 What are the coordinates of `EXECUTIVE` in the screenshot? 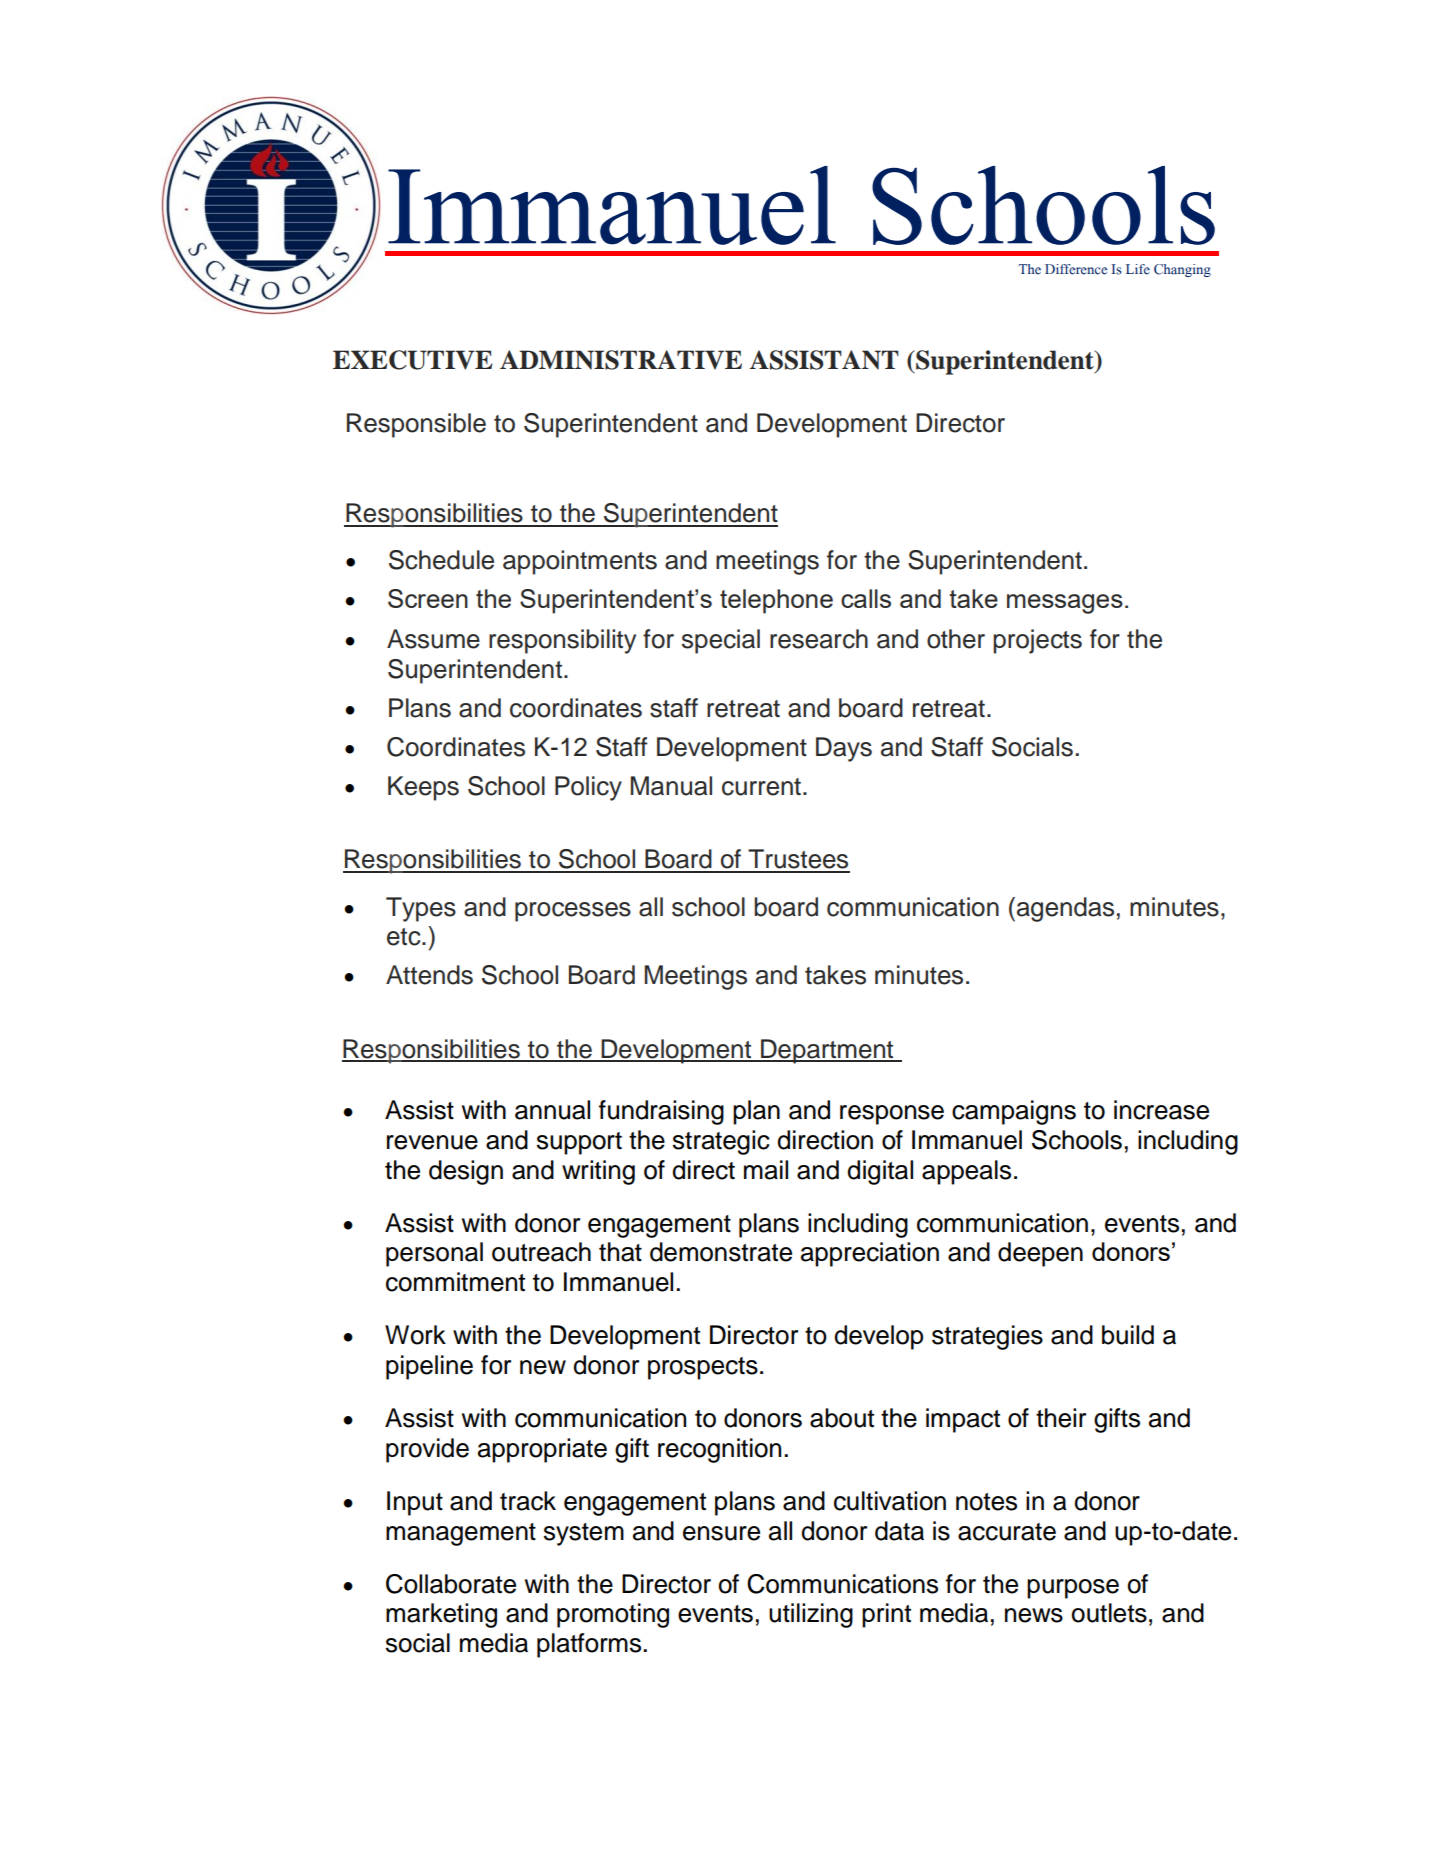 It's located at (412, 360).
